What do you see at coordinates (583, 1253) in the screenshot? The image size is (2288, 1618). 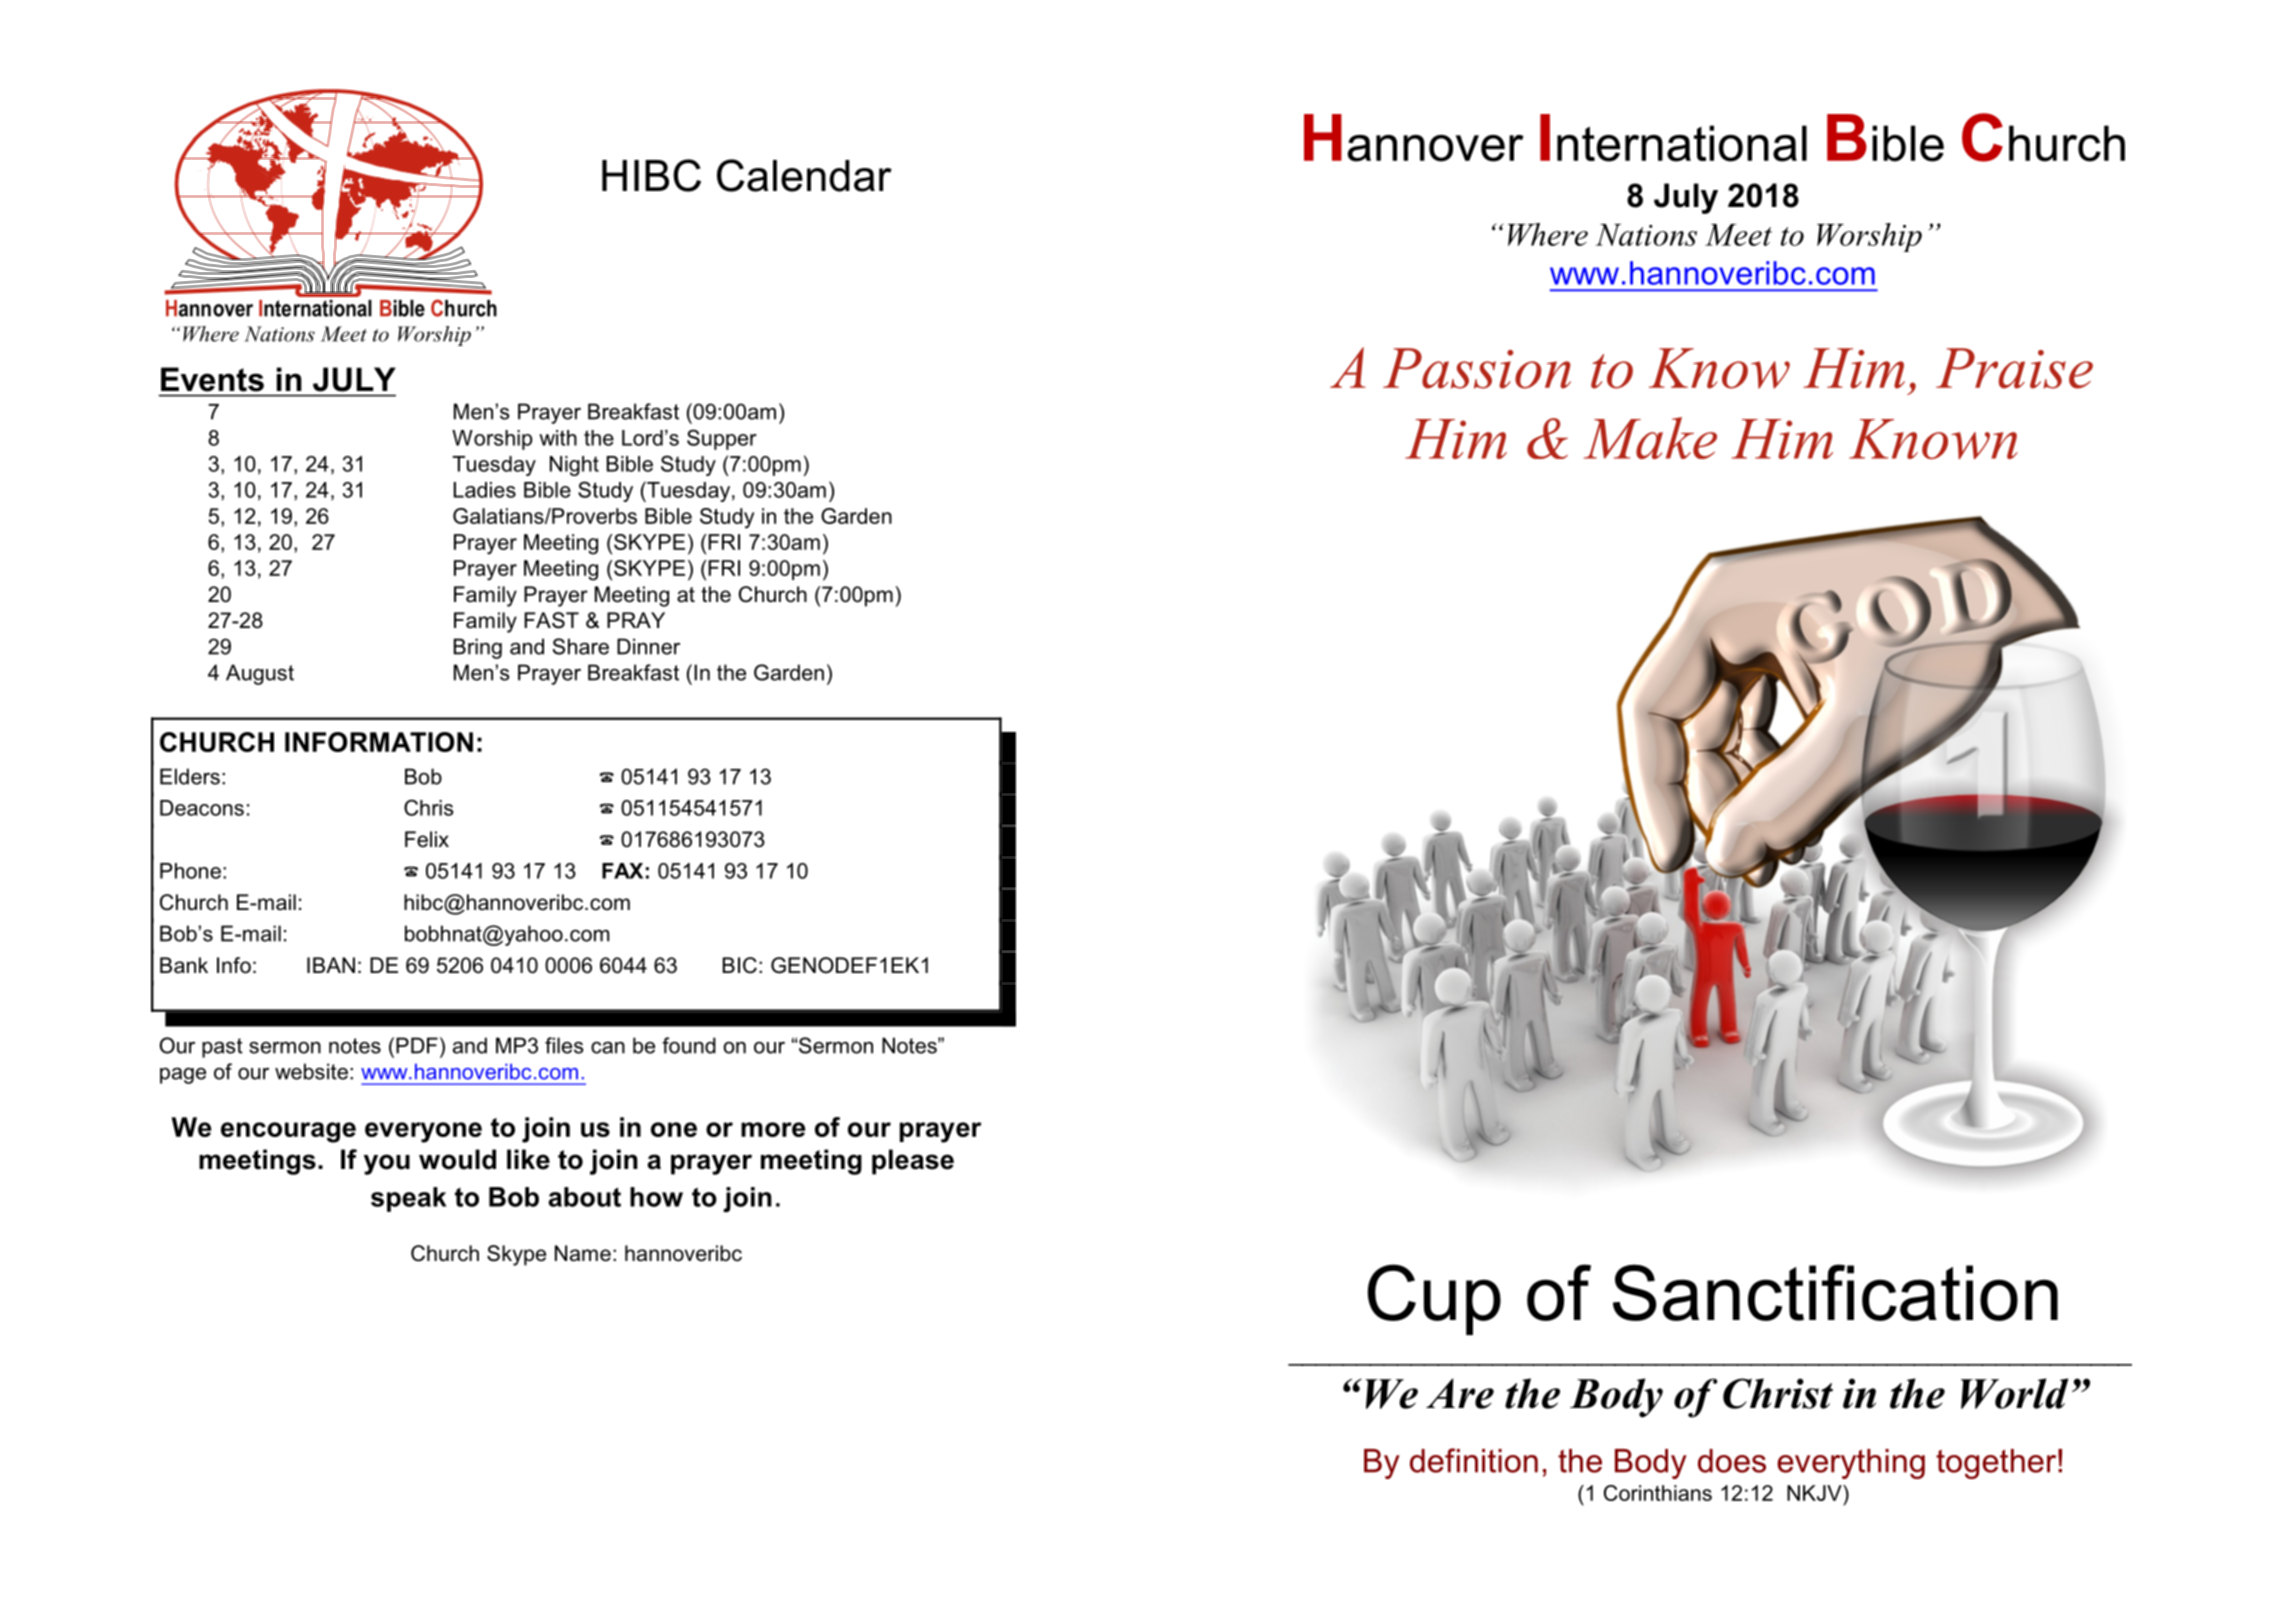 I see `Name` at bounding box center [583, 1253].
